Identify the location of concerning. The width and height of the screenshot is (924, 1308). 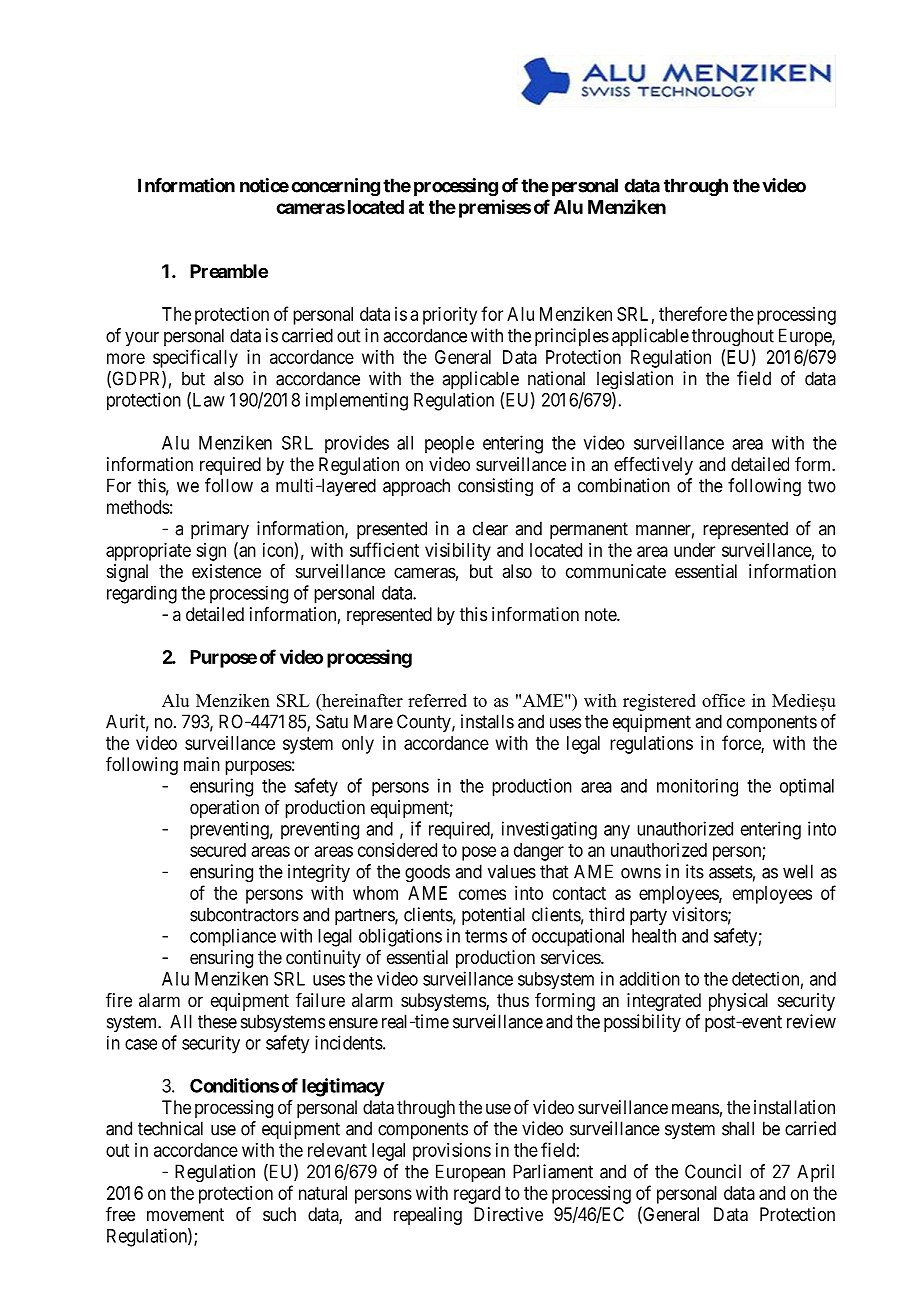
(335, 187).
